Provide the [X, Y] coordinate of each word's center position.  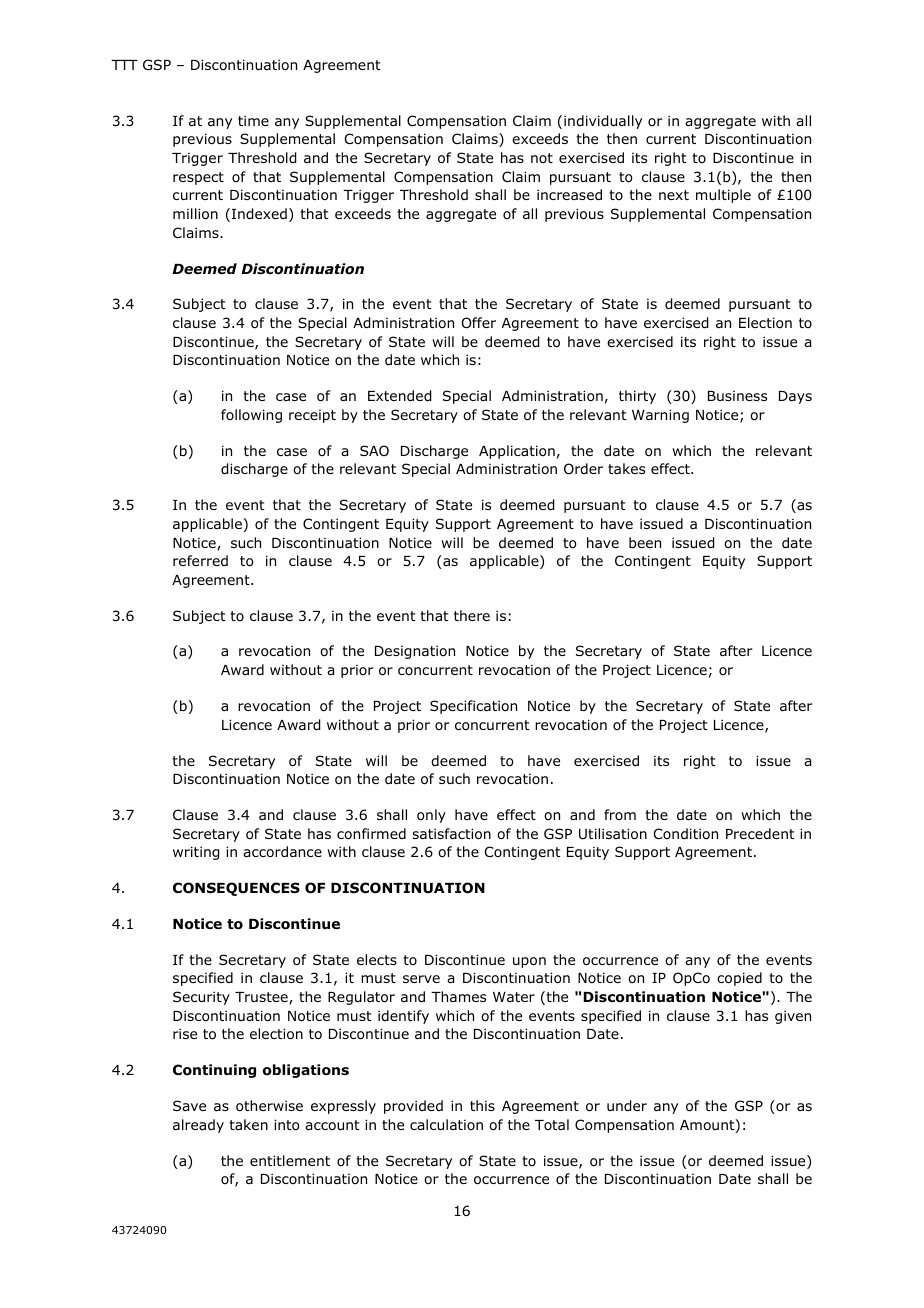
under [627, 1106]
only [431, 816]
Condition [686, 833]
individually [603, 122]
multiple [723, 196]
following [251, 416]
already [198, 1126]
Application [517, 452]
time [253, 120]
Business [737, 396]
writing [196, 853]
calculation [446, 1124]
